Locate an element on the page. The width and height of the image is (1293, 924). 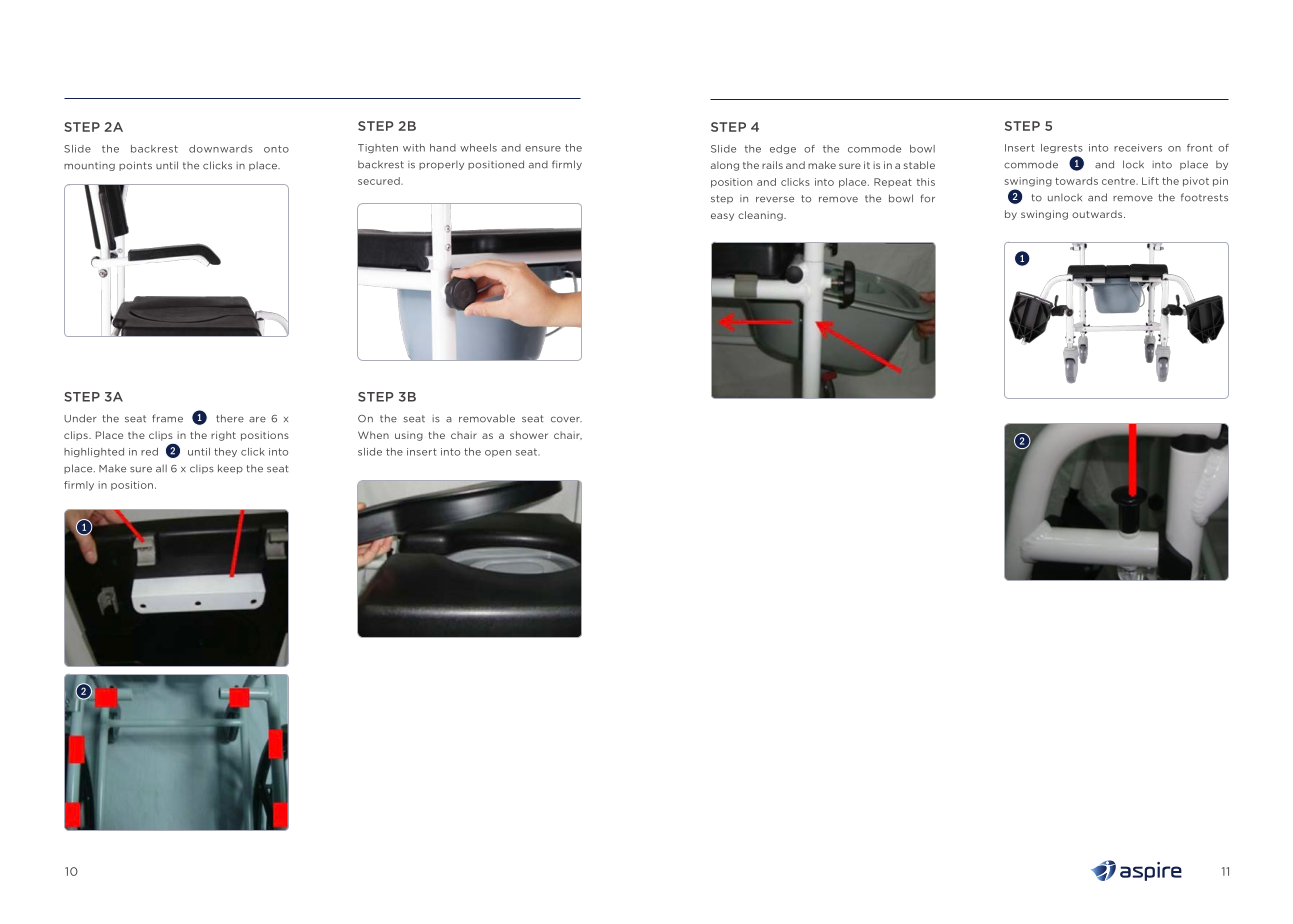
there is located at coordinates (230, 418).
